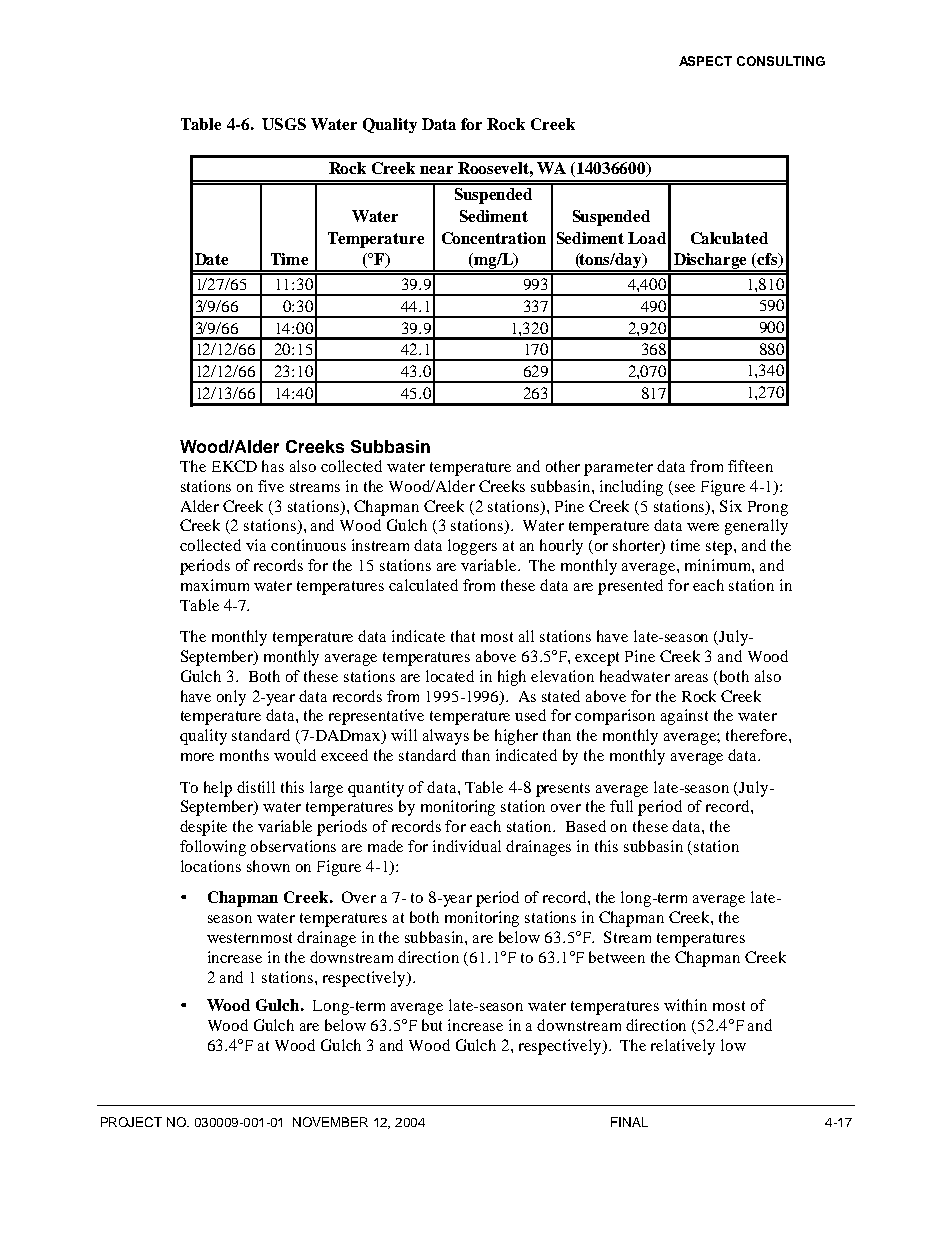 The image size is (952, 1233). Describe the element at coordinates (432, 1025) in the page. I see `but` at that location.
